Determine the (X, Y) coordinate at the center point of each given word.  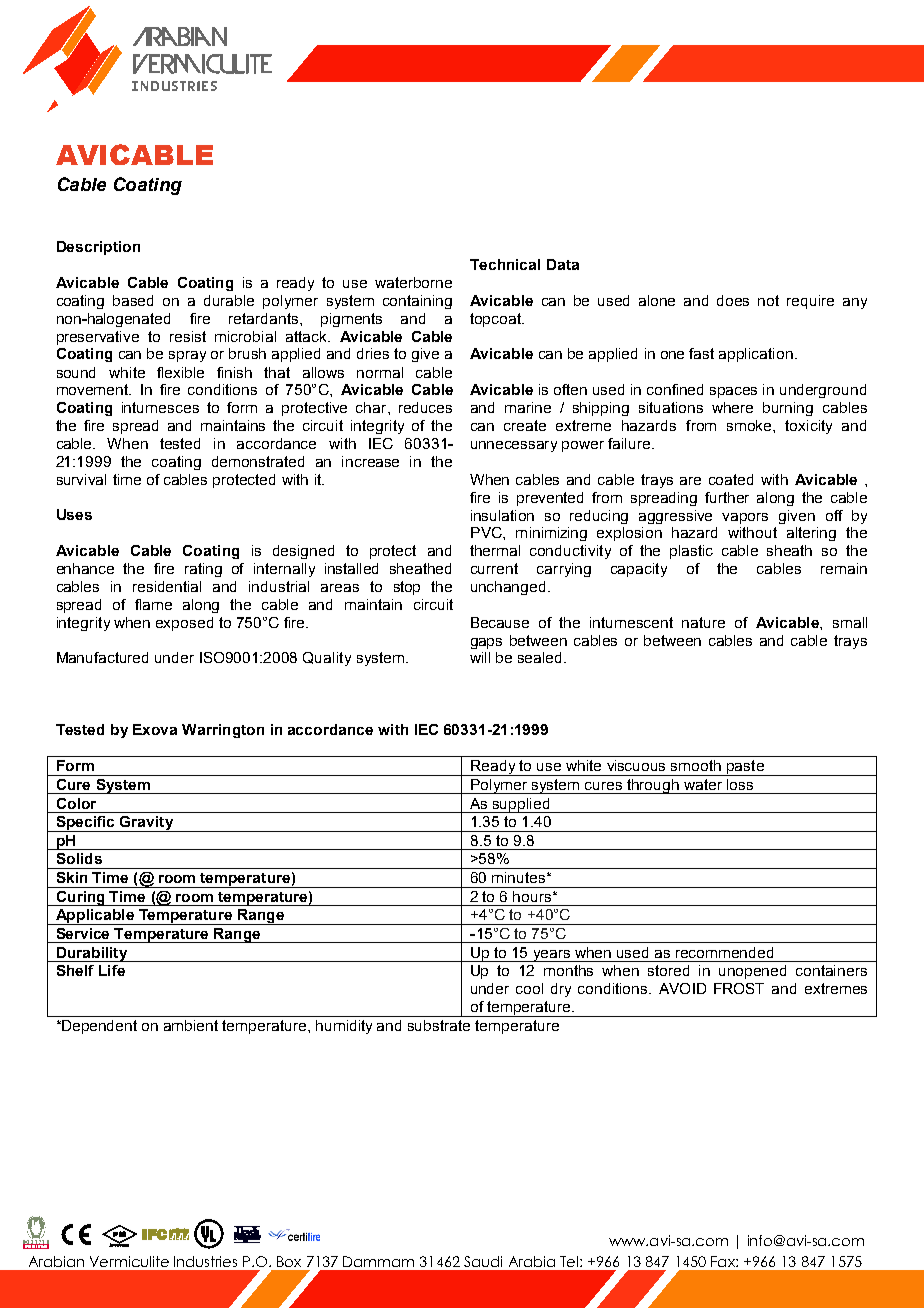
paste (745, 768)
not (768, 300)
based (133, 300)
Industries (205, 1261)
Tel (569, 1261)
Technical (505, 264)
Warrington (223, 731)
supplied (521, 805)
